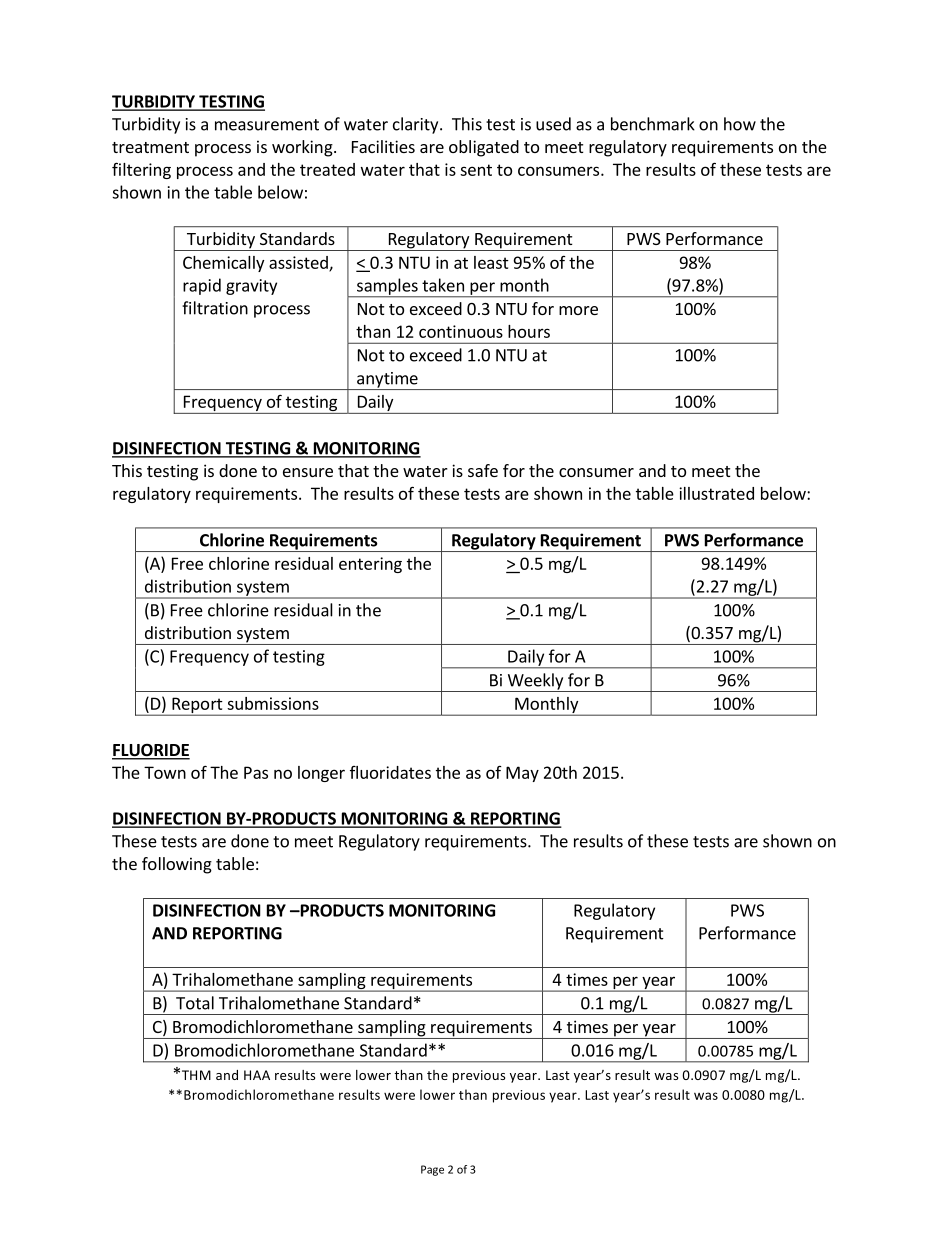  What do you see at coordinates (578, 310) in the screenshot?
I see `more` at bounding box center [578, 310].
